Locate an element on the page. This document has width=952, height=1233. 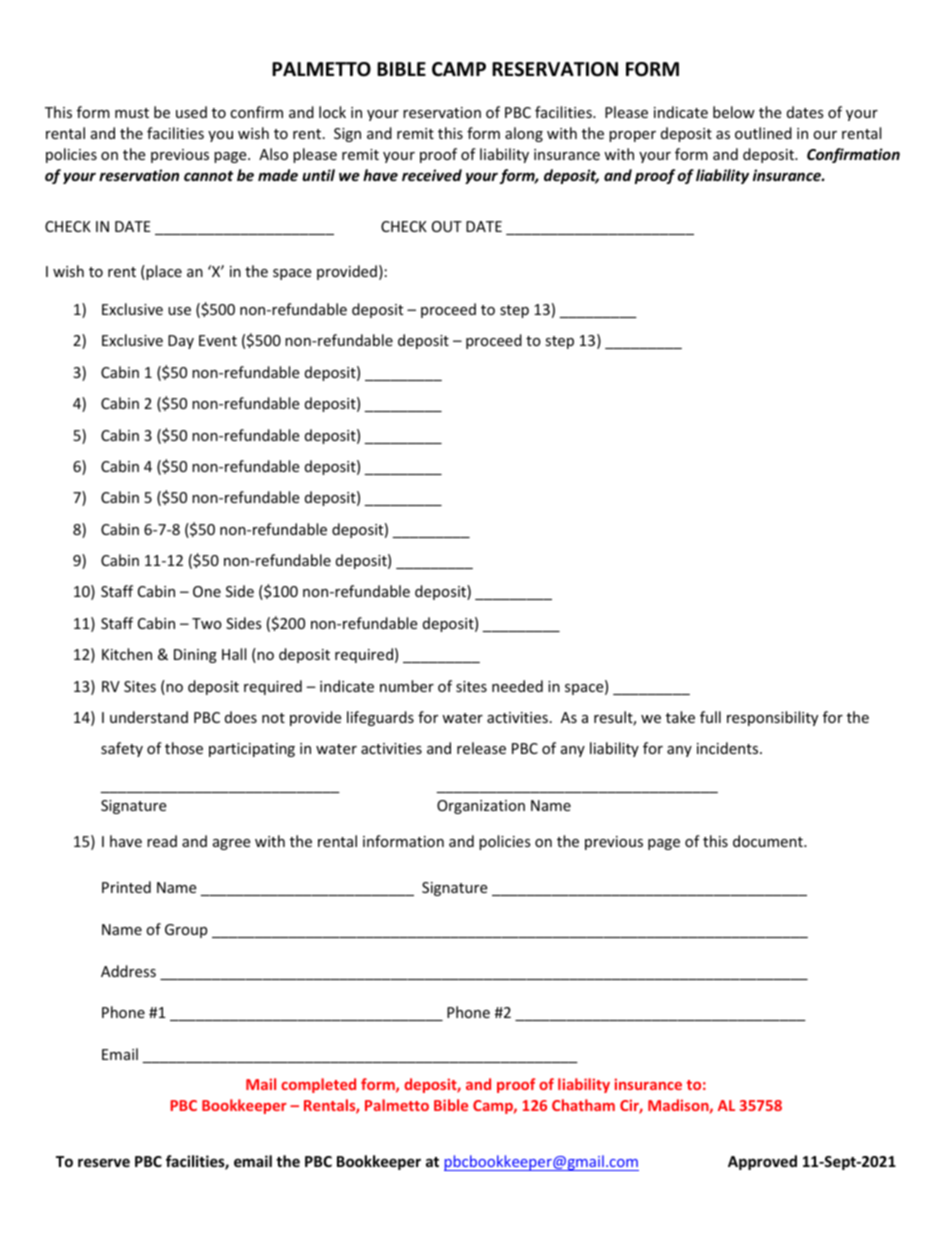
take is located at coordinates (680, 717).
